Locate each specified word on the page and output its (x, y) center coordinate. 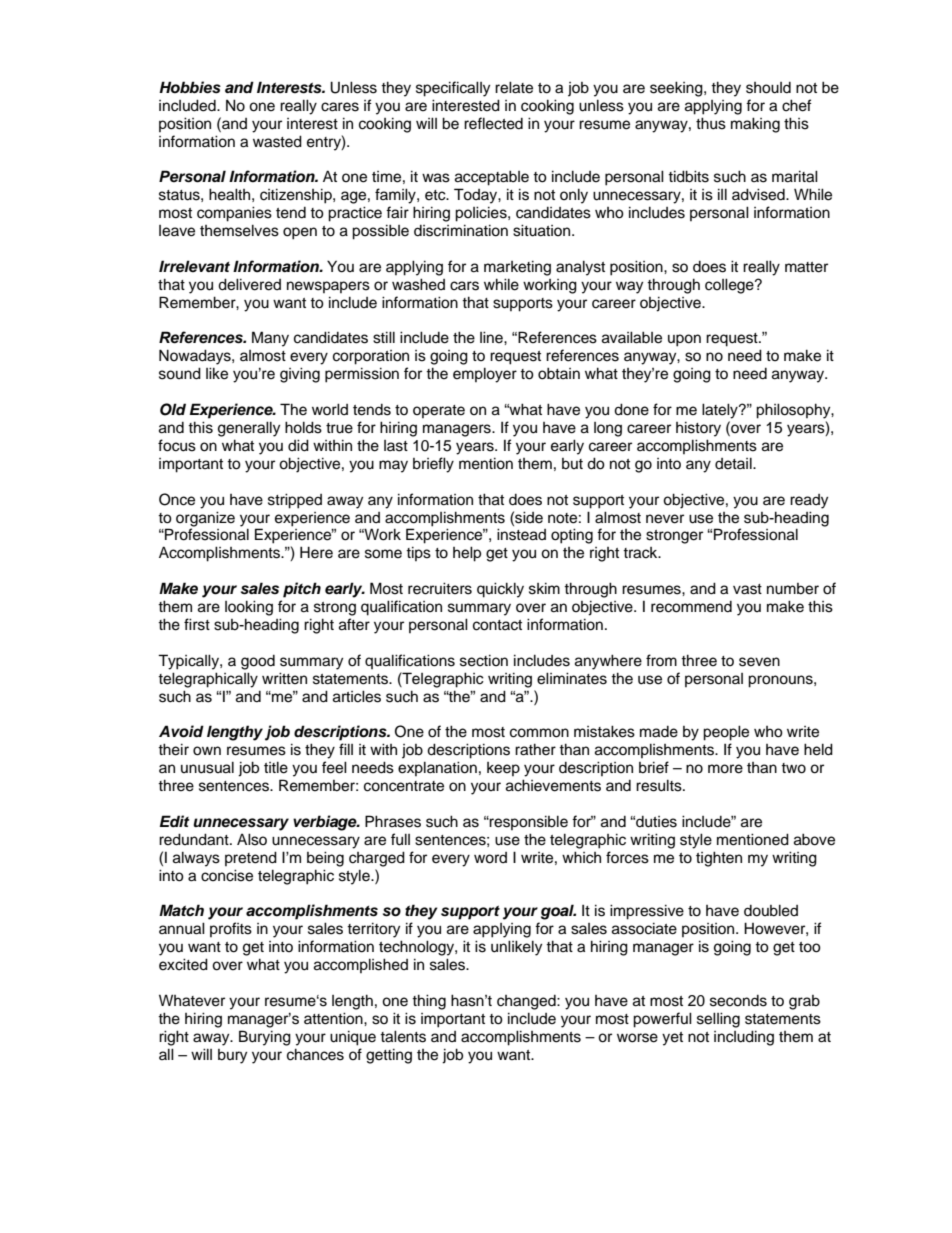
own (207, 751)
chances (315, 1054)
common (539, 733)
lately (721, 411)
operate (439, 411)
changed (527, 1002)
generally (249, 429)
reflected (493, 123)
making (755, 125)
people (726, 733)
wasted (277, 141)
